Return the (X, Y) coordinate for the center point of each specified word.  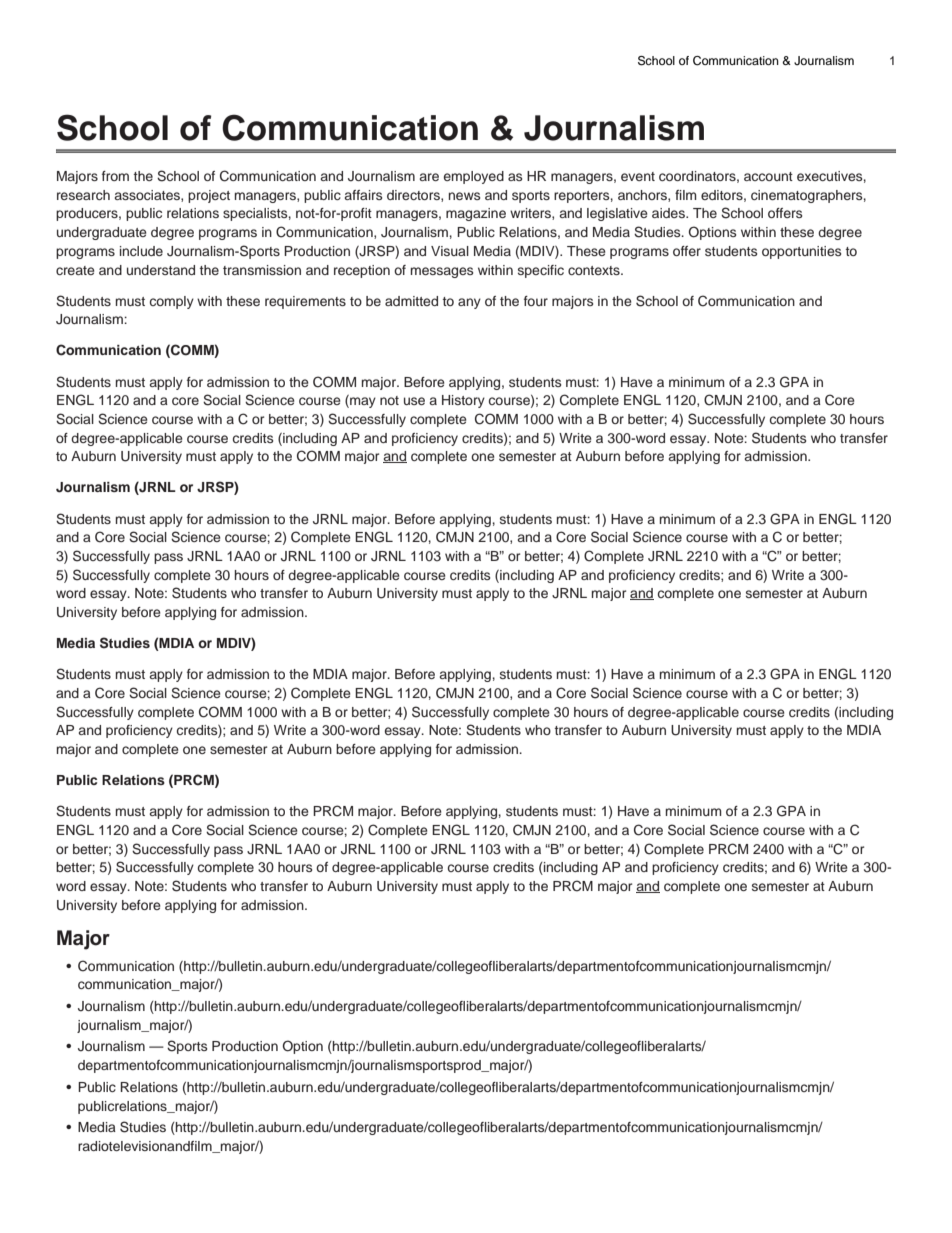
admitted (411, 301)
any (469, 303)
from (115, 176)
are (429, 177)
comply (172, 302)
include (141, 251)
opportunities (801, 252)
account (768, 176)
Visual (450, 251)
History (463, 401)
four (536, 301)
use (414, 401)
